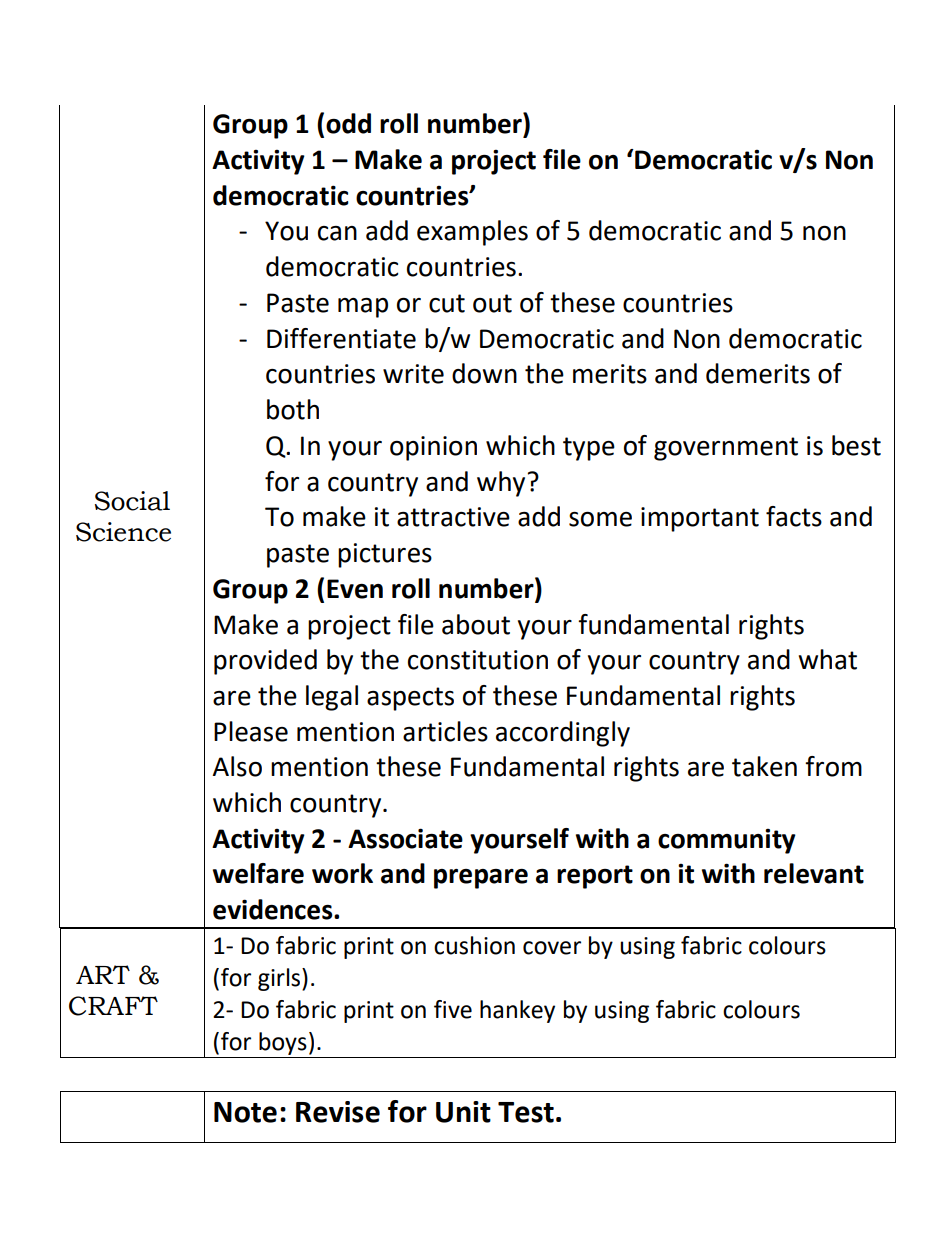 Image resolution: width=952 pixels, height=1233 pixels. What do you see at coordinates (484, 373) in the screenshot?
I see `down` at bounding box center [484, 373].
